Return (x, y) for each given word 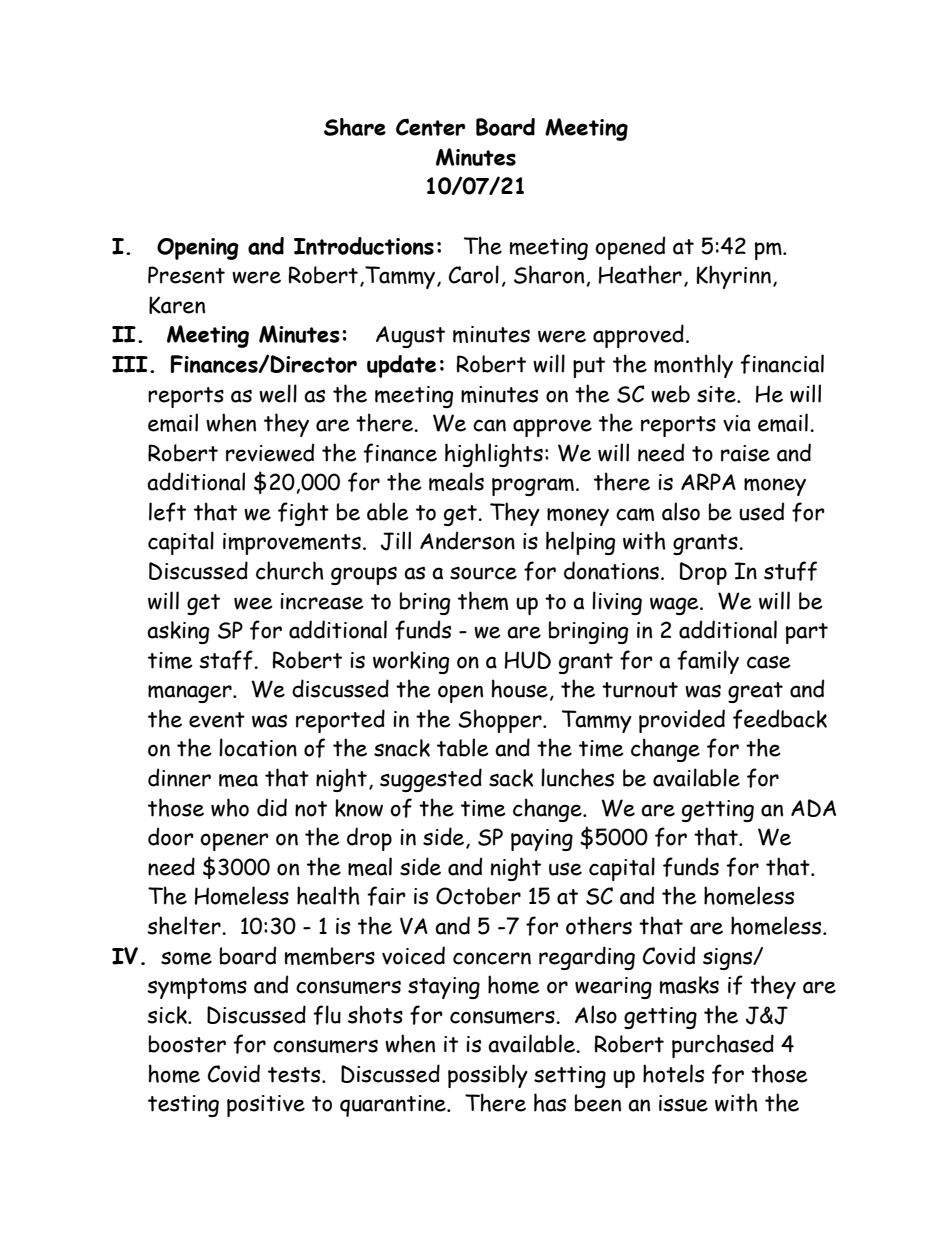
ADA (813, 808)
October (478, 896)
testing (183, 1106)
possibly (488, 1076)
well (278, 393)
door (171, 836)
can (489, 425)
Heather (640, 274)
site (717, 394)
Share (355, 127)
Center (430, 127)
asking (178, 632)
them (483, 600)
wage (675, 606)
